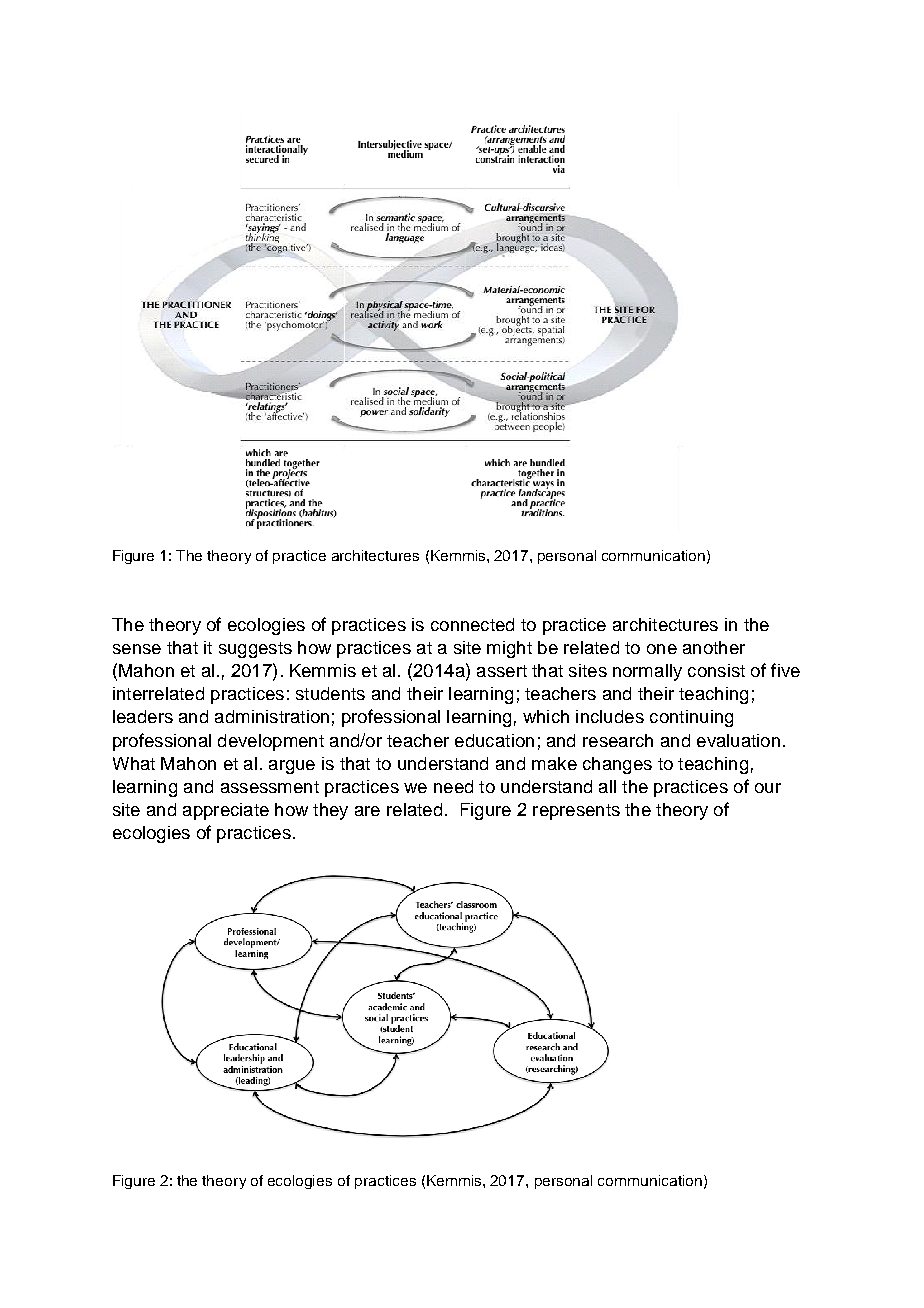 This screenshot has width=924, height=1308. Describe the element at coordinates (691, 718) in the screenshot. I see `continuing` at that location.
